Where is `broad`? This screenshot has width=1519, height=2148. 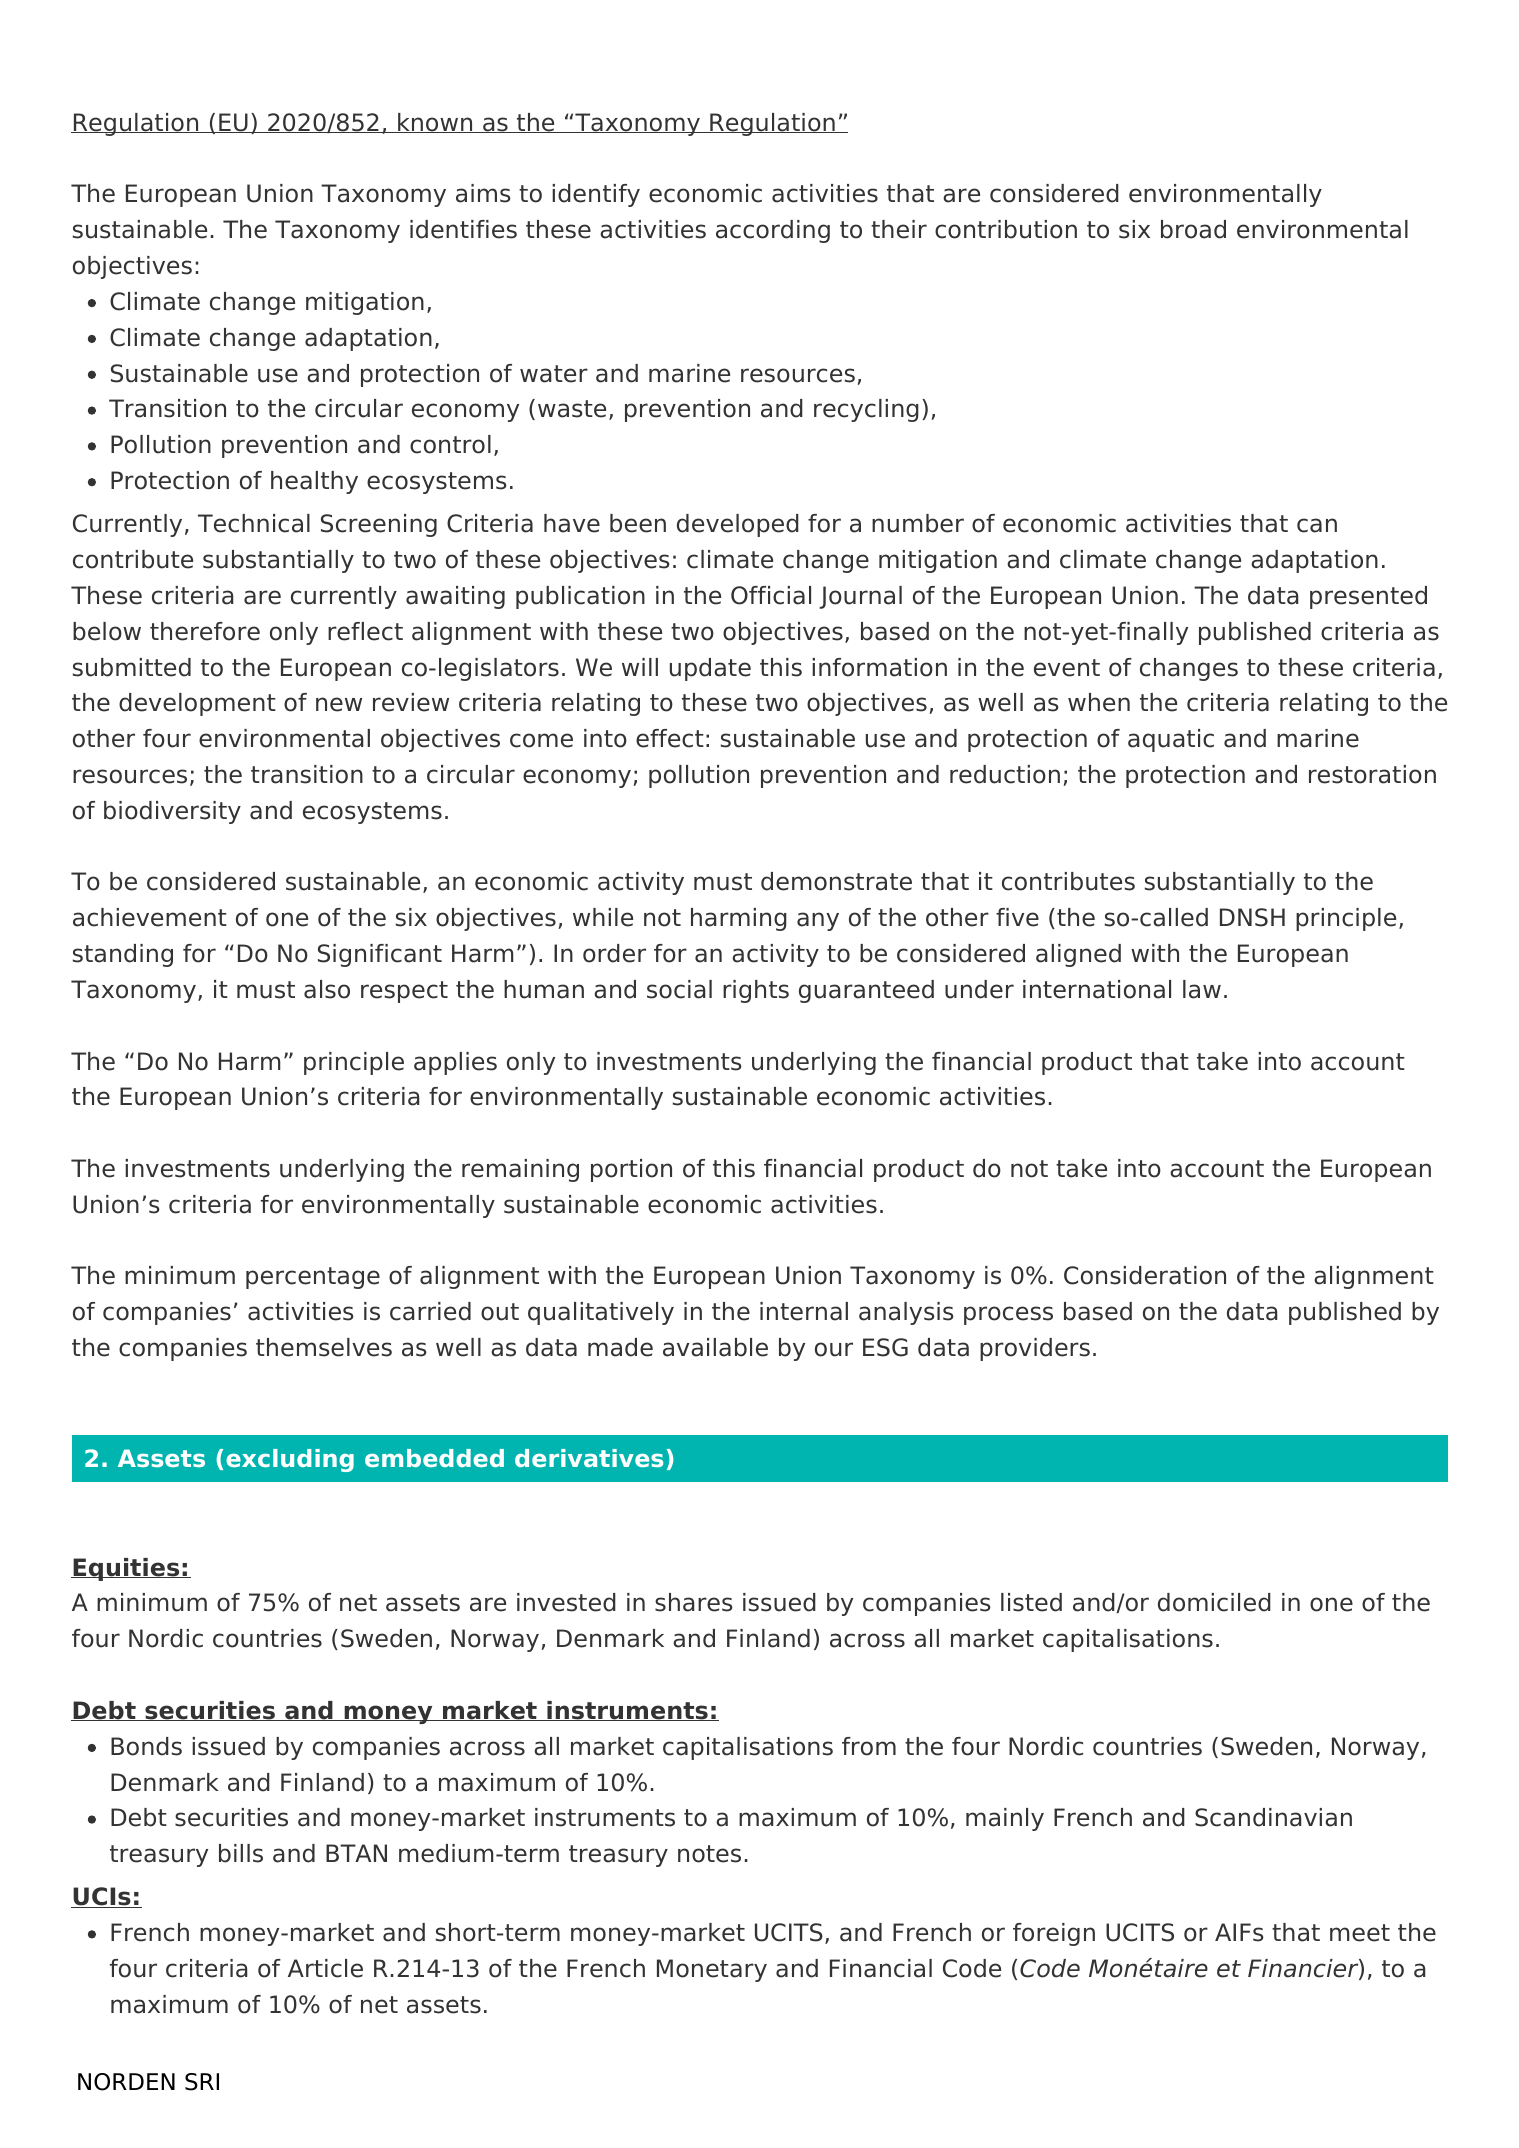 broad is located at coordinates (1193, 229).
